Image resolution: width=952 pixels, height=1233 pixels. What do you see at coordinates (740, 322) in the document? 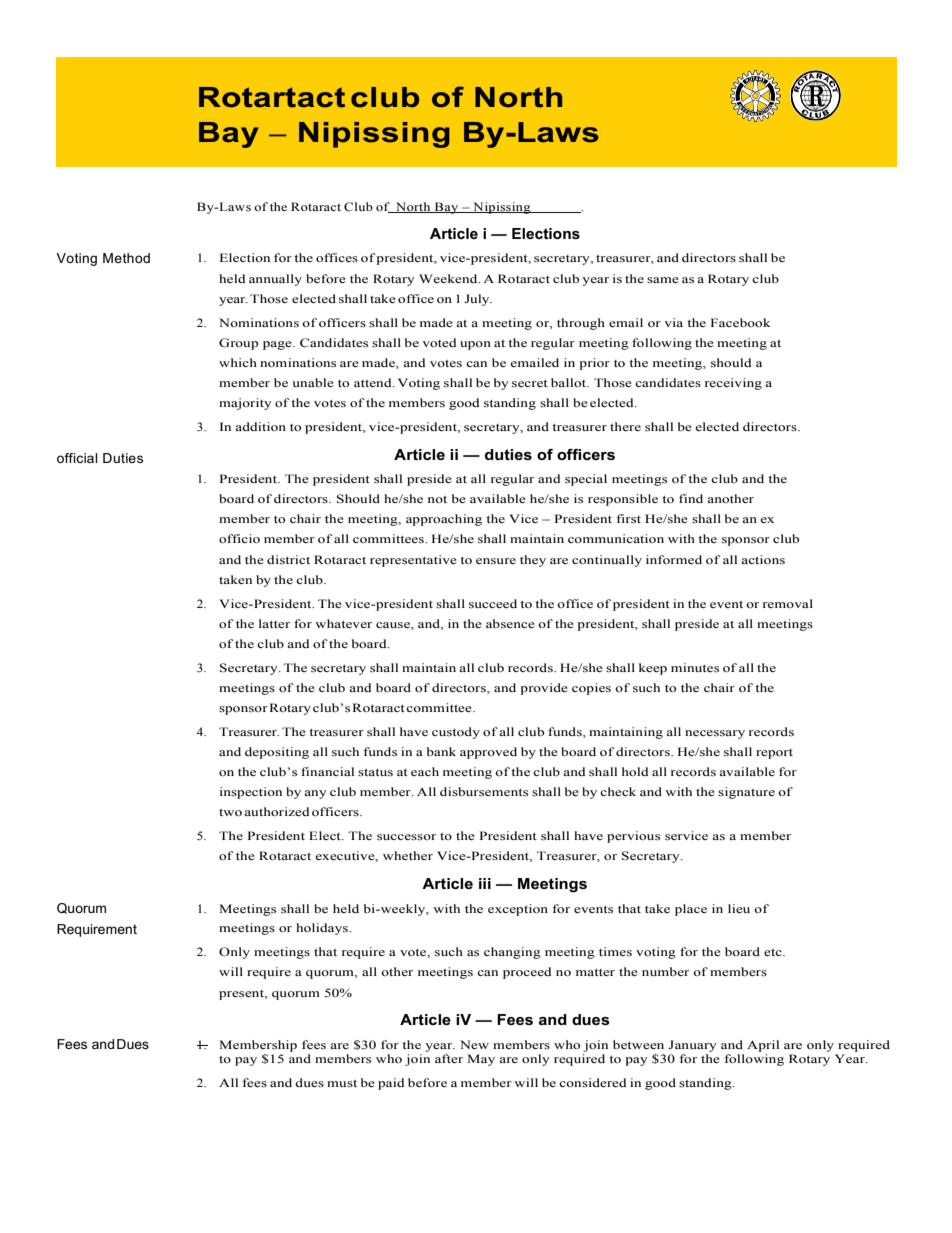
I see `Facebook` at bounding box center [740, 322].
